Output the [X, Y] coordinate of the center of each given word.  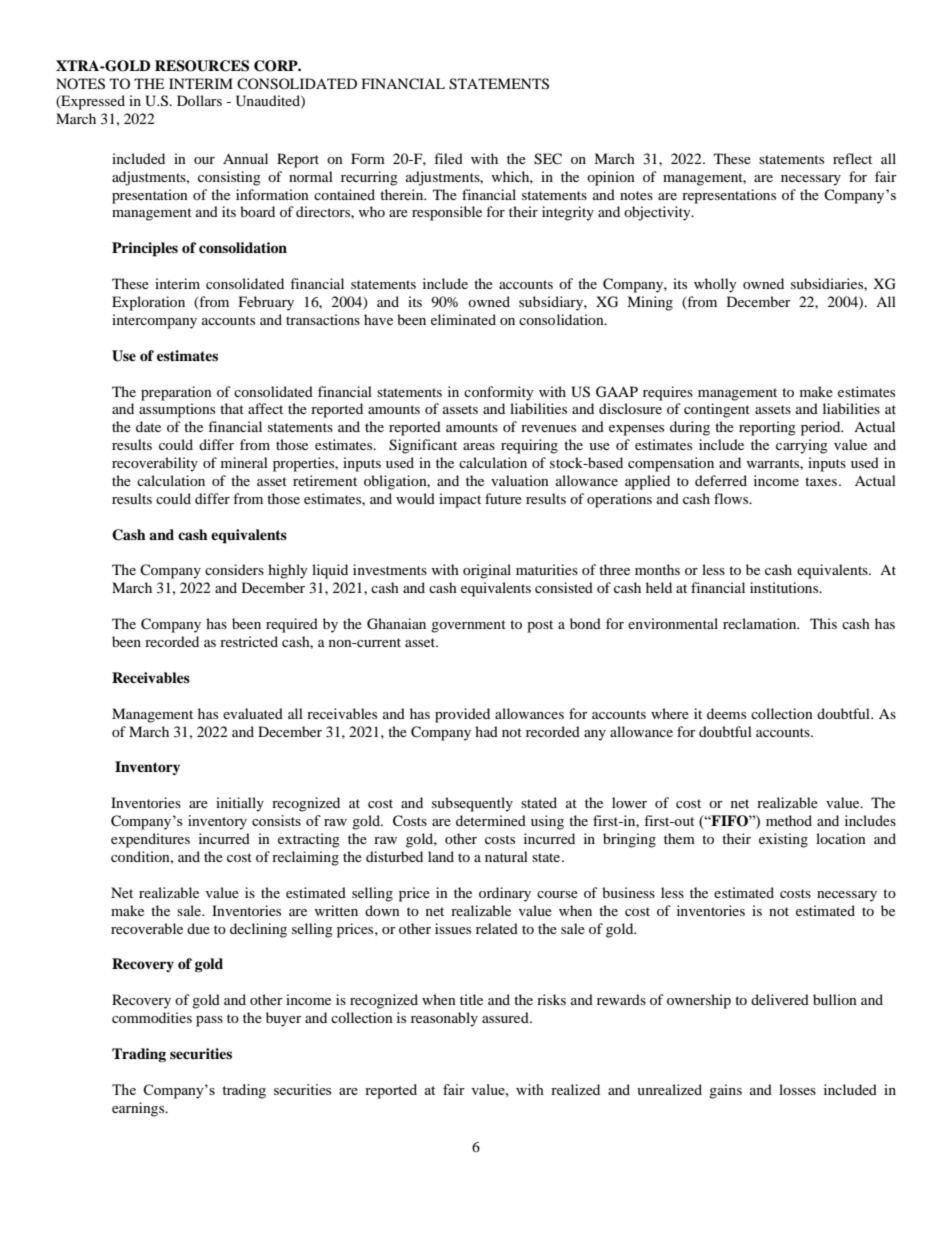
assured [506, 1017]
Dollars [199, 100]
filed [448, 158]
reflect [852, 158]
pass [209, 1021]
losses [797, 1089]
